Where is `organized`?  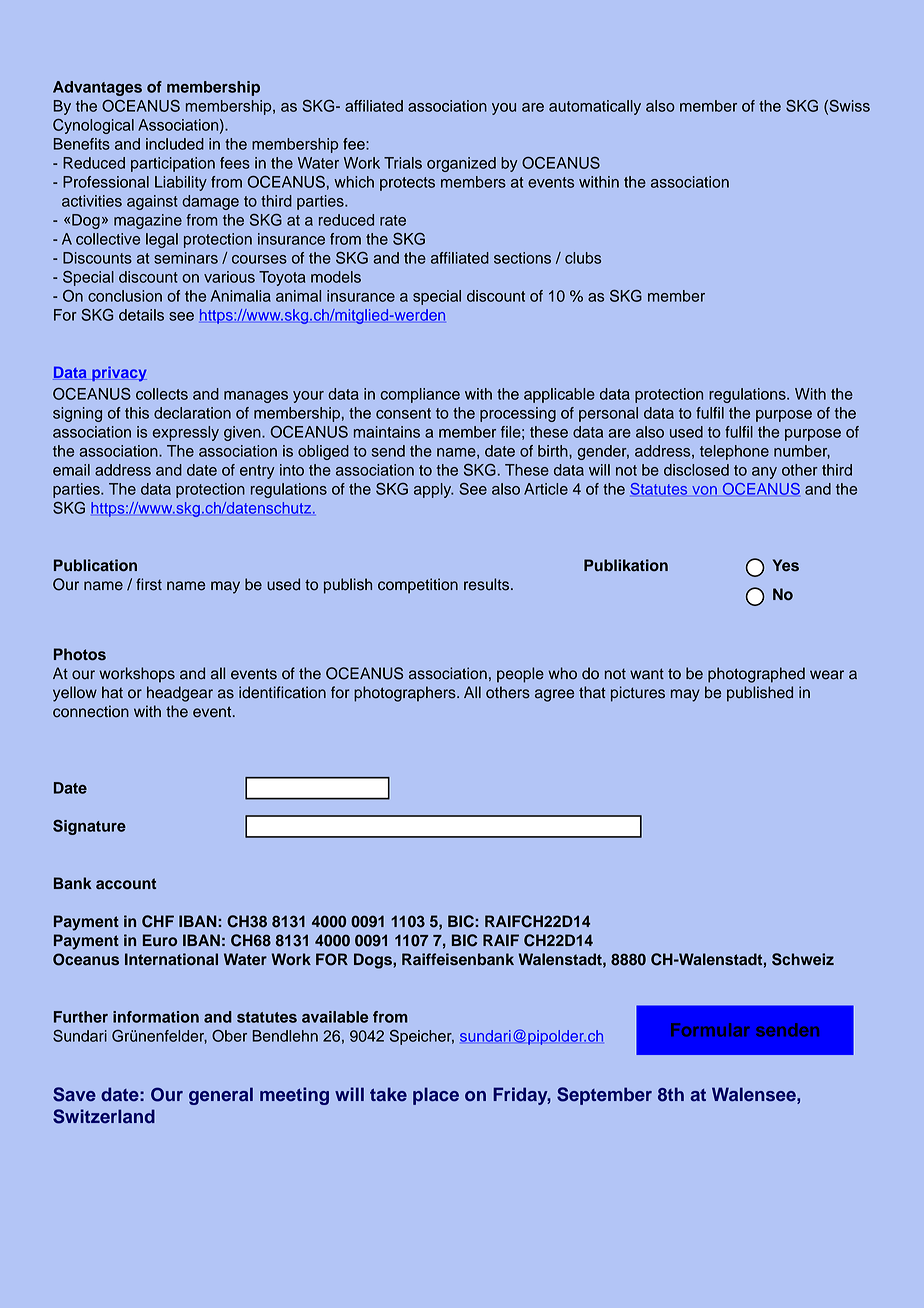
organized is located at coordinates (461, 164).
